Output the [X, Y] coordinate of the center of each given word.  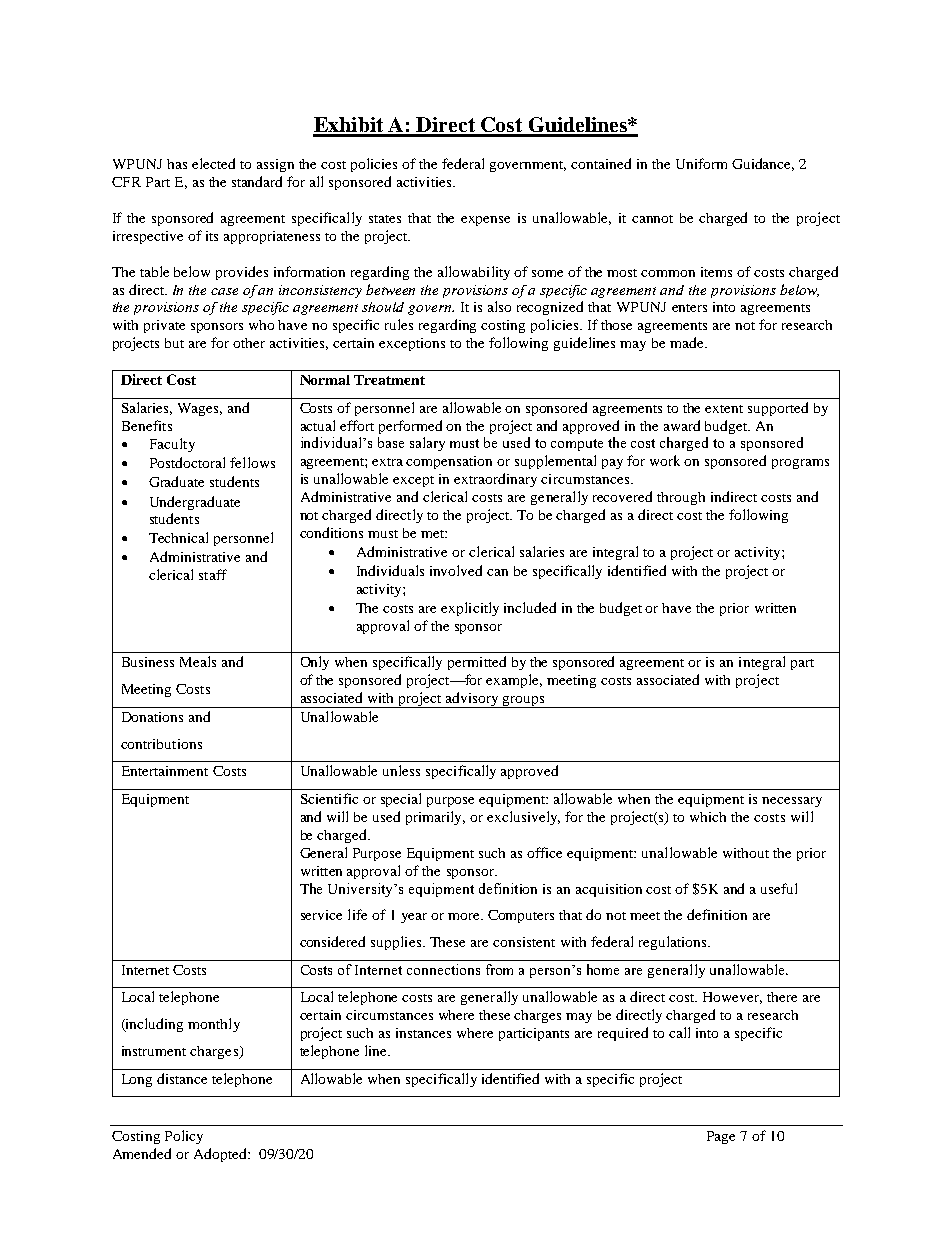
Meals [198, 661]
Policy [184, 1137]
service [321, 915]
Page [721, 1137]
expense [485, 221]
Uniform [701, 163]
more [465, 916]
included [530, 607]
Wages [200, 409]
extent [724, 409]
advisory [473, 700]
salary [427, 444]
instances [423, 1033]
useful [779, 888]
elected [213, 163]
